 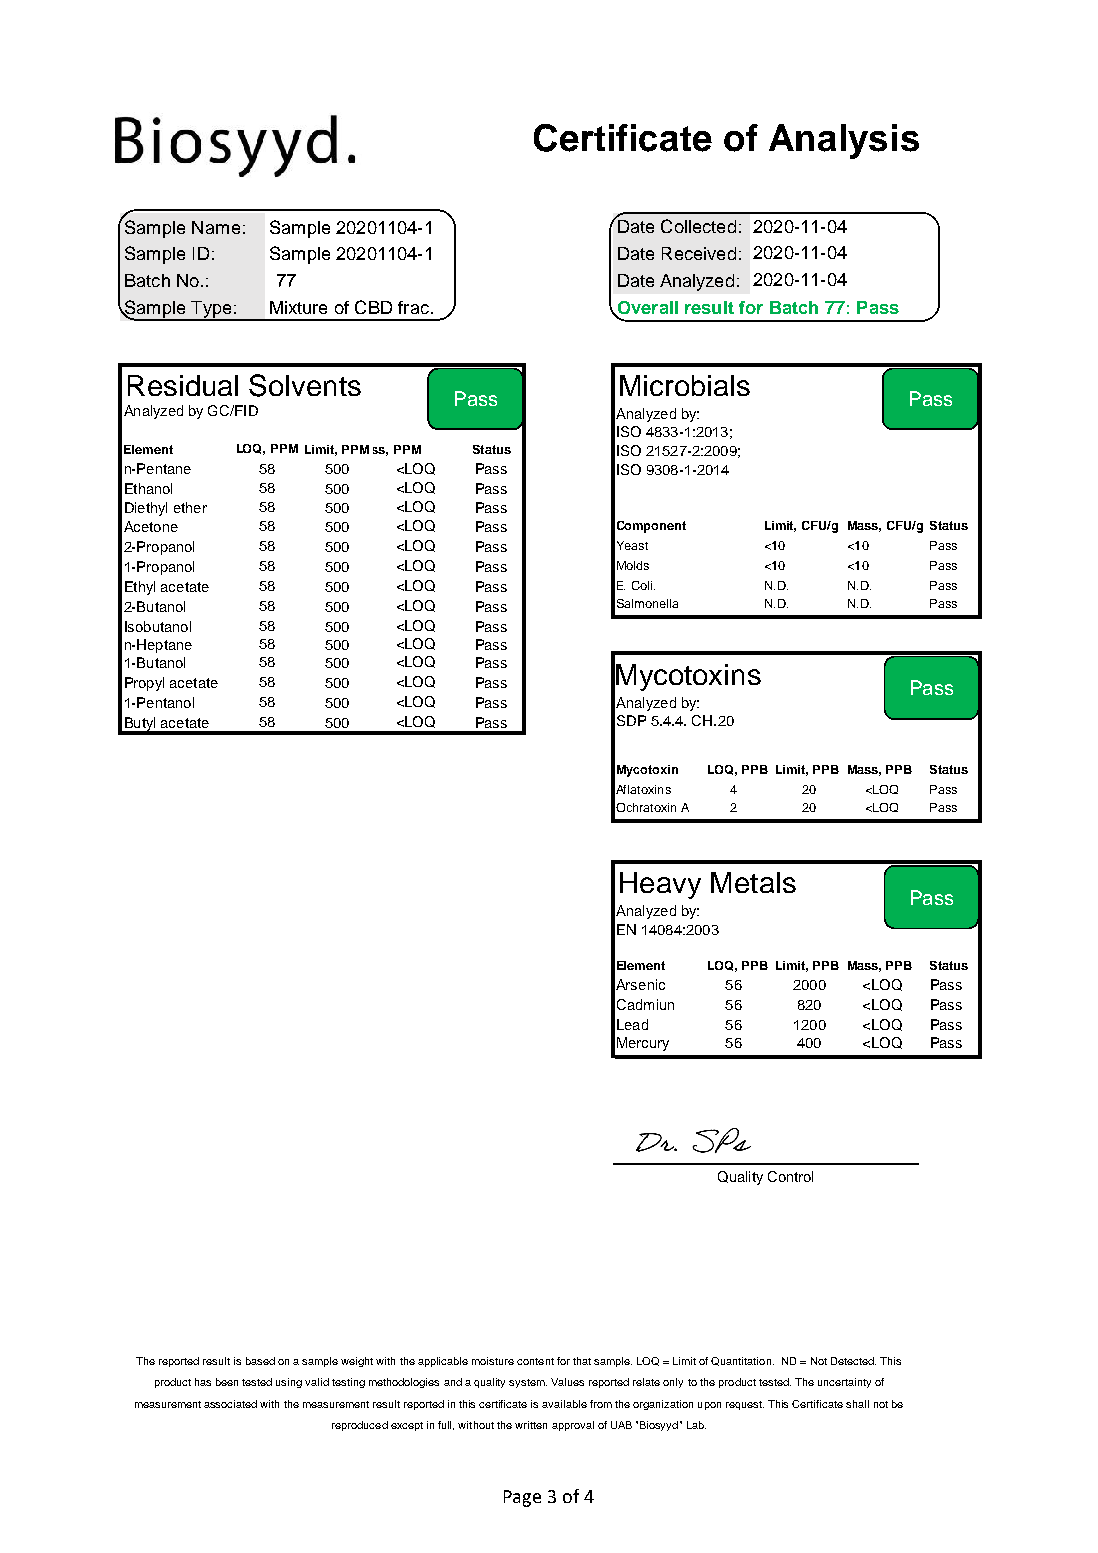 What do you see at coordinates (260, 1361) in the screenshot?
I see `based` at bounding box center [260, 1361].
